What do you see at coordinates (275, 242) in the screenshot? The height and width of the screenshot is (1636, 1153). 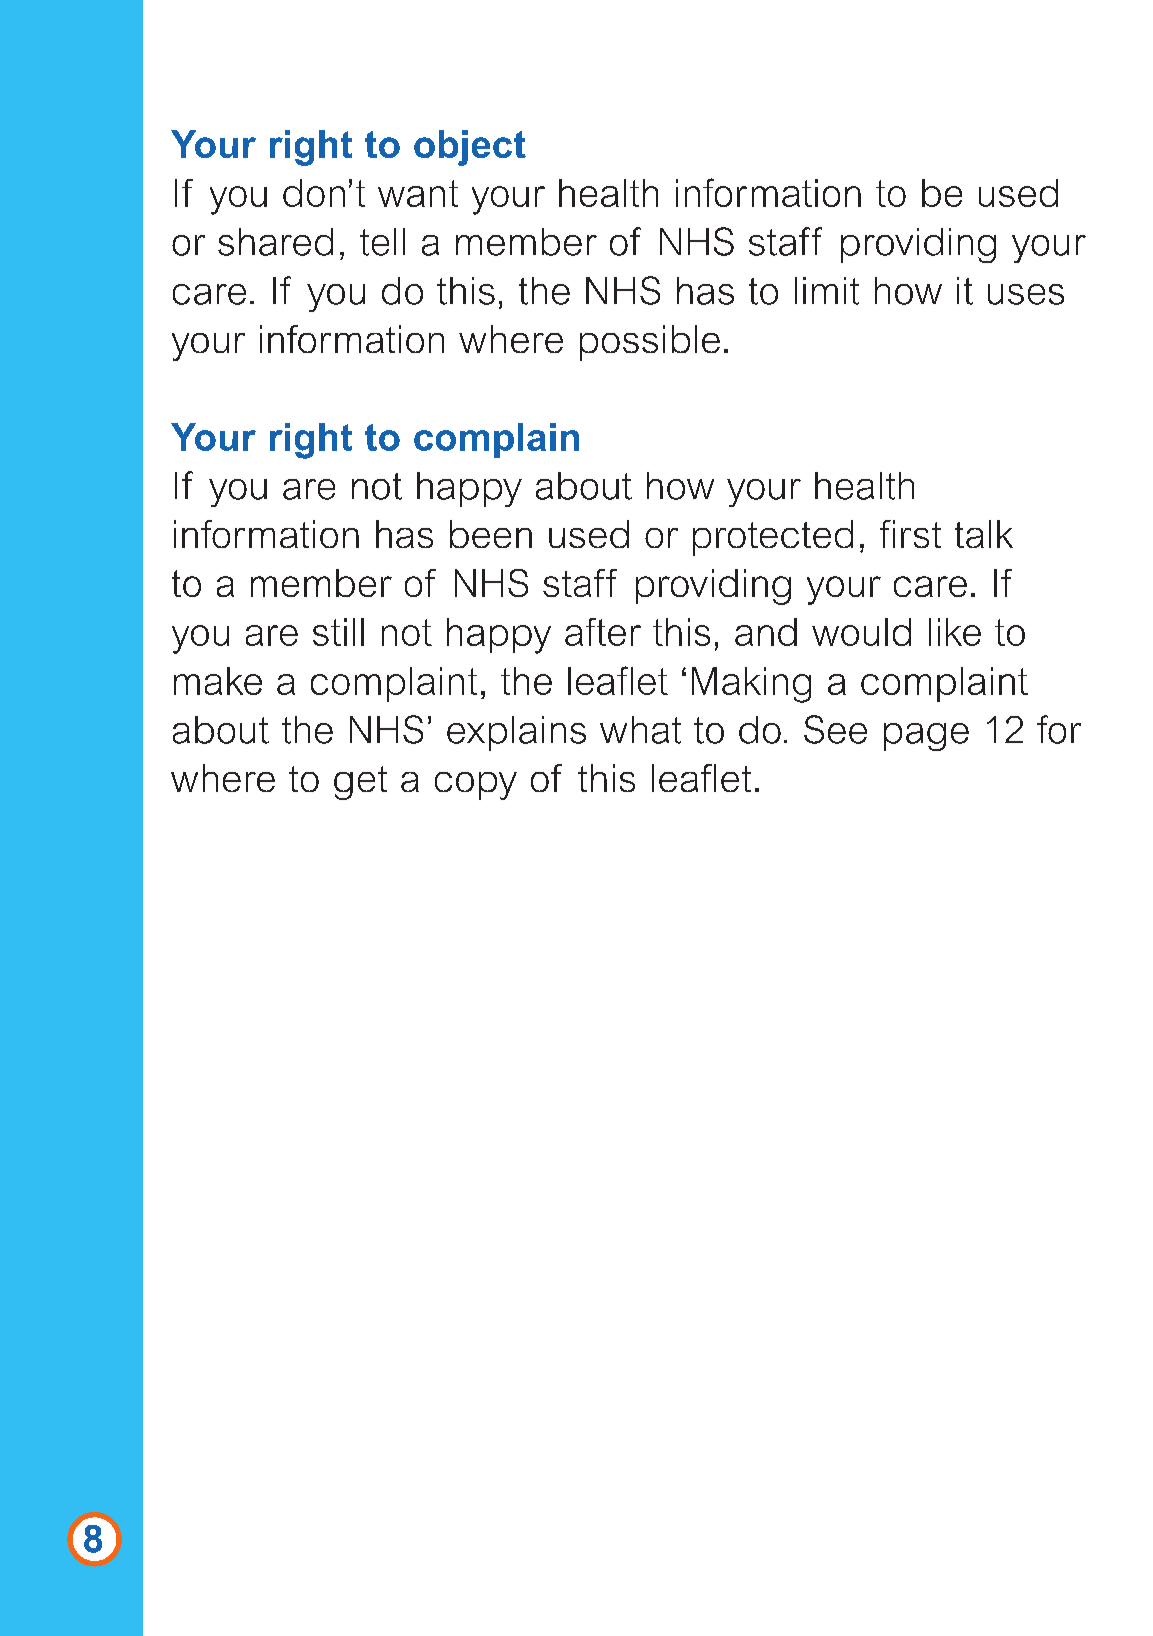 I see `shared` at bounding box center [275, 242].
